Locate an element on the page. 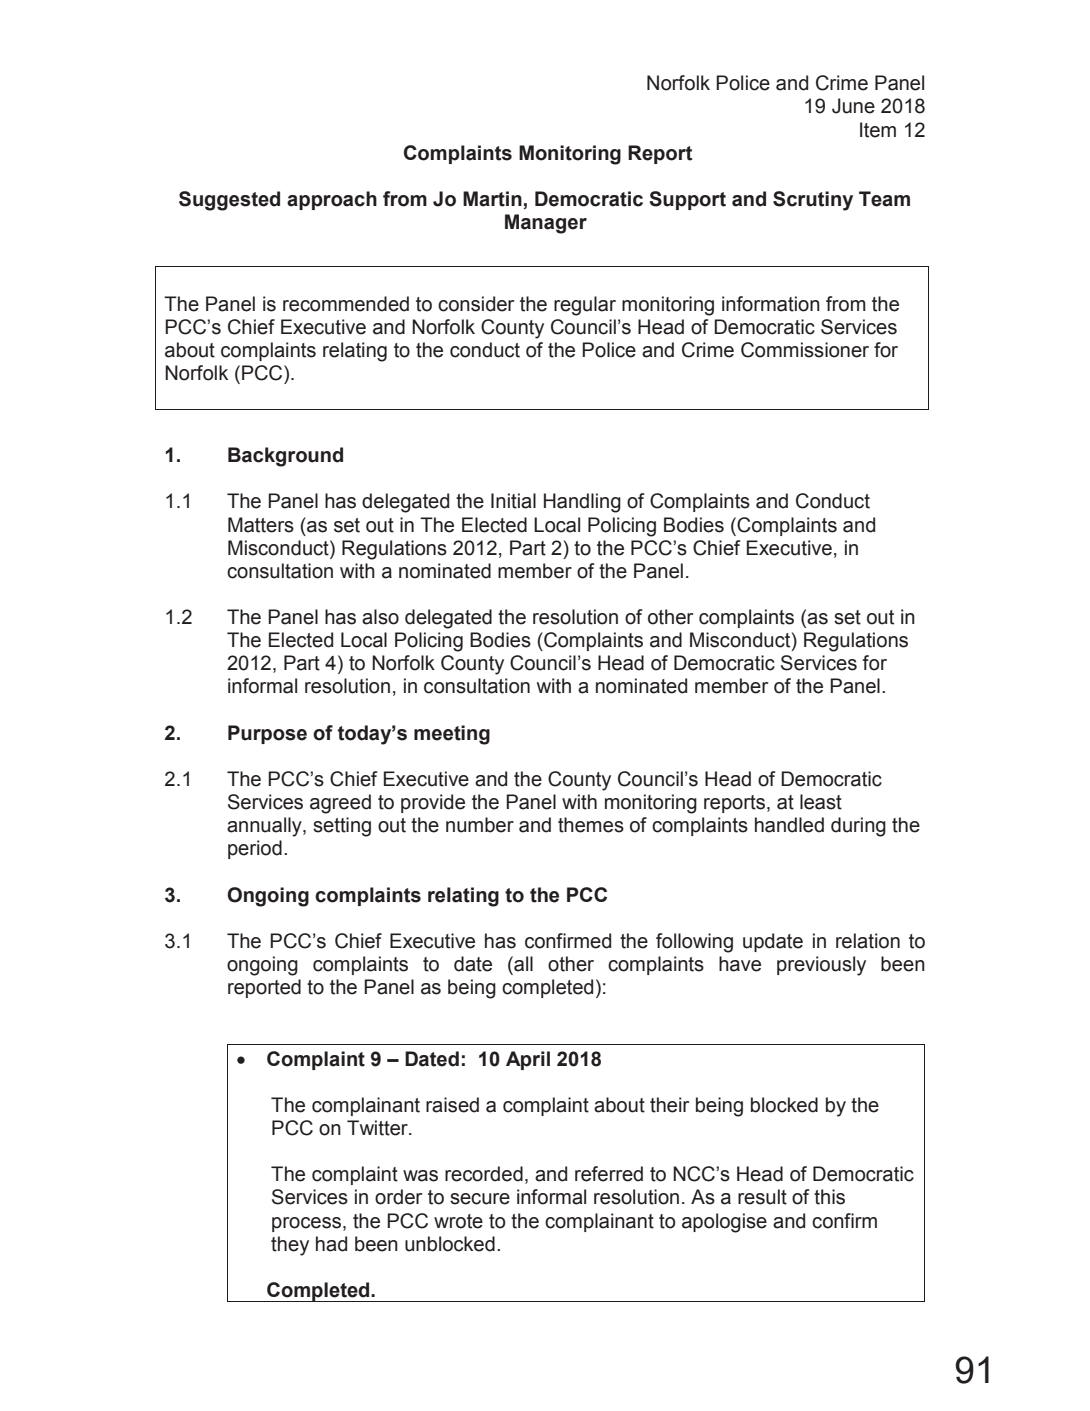  previously is located at coordinates (821, 966).
